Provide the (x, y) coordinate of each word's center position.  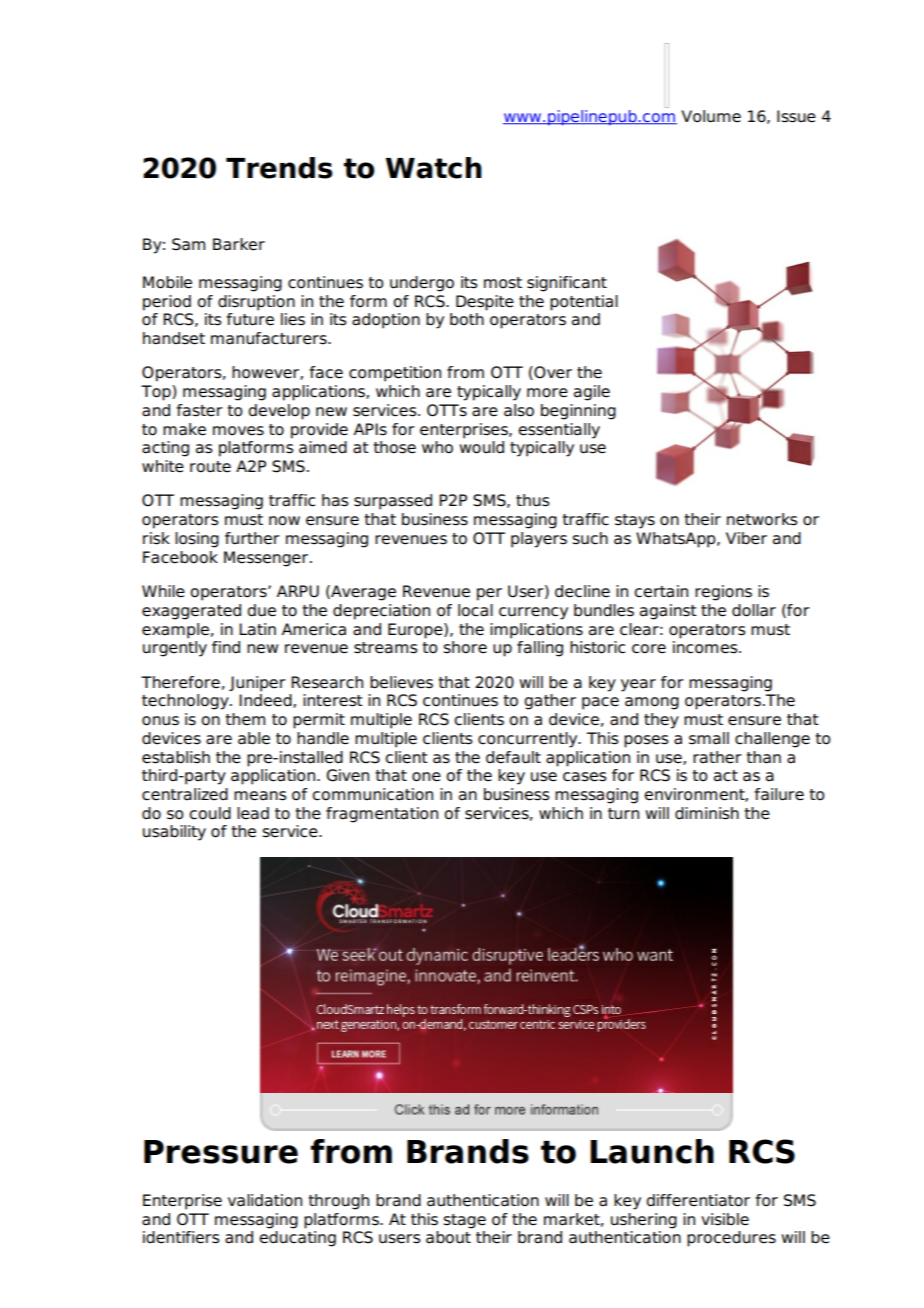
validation (265, 1200)
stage (465, 1221)
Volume (711, 116)
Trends (279, 168)
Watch (434, 168)
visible (725, 1219)
